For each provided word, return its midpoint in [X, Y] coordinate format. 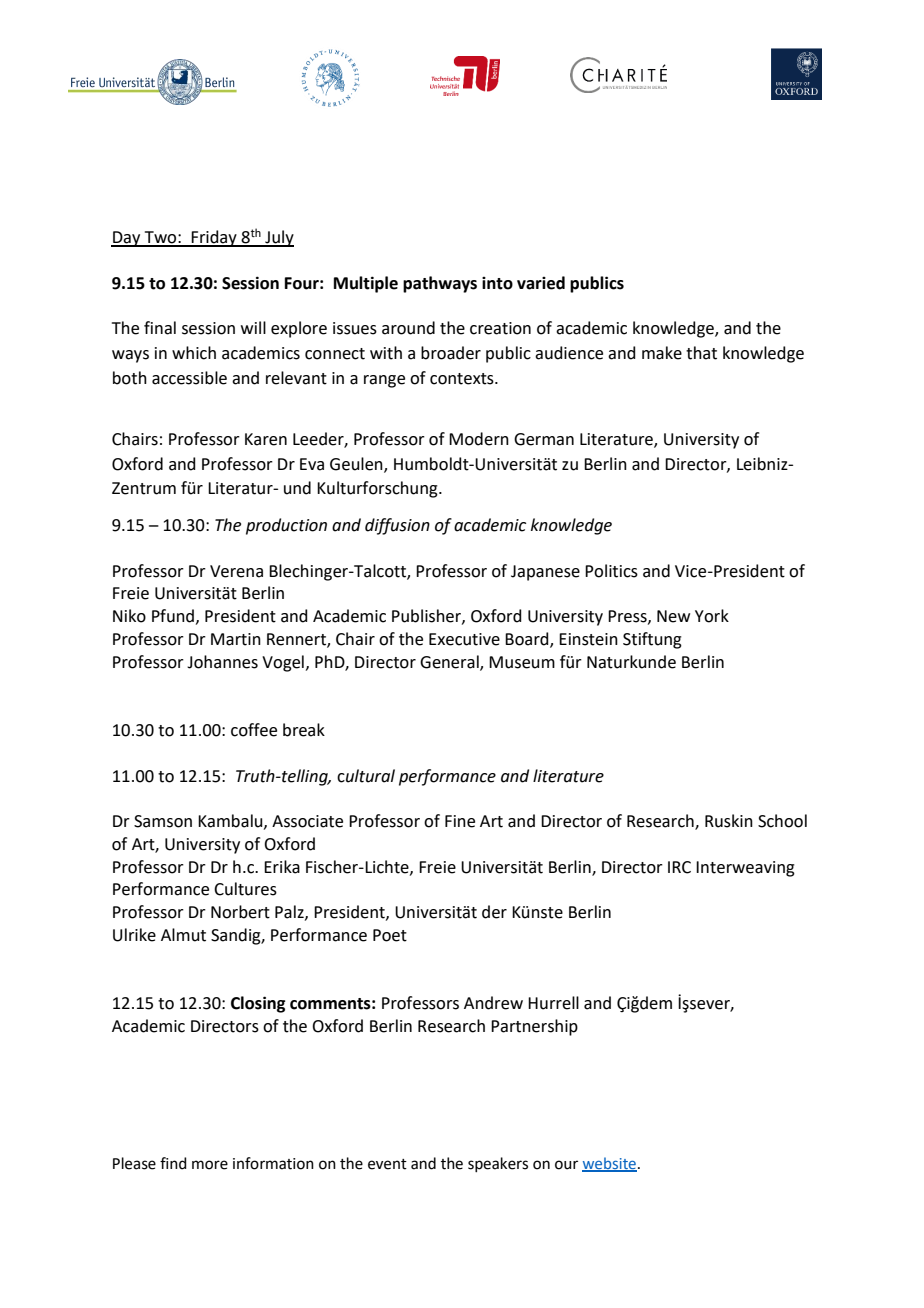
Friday [214, 238]
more [210, 1165]
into [497, 283]
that [701, 353]
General [450, 662]
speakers [498, 1164]
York [712, 616]
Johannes [222, 662]
